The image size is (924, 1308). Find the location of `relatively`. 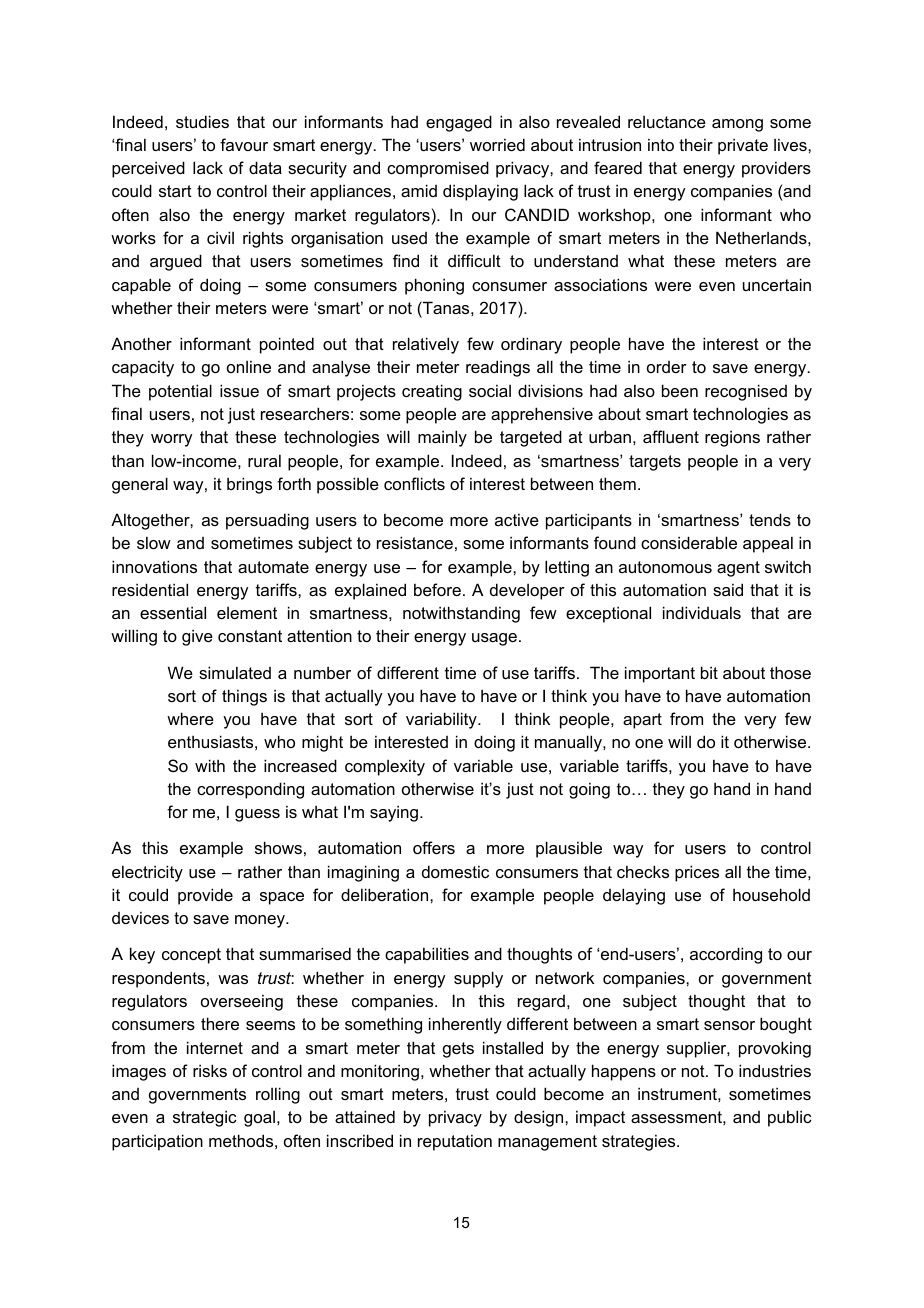

relatively is located at coordinates (426, 345).
